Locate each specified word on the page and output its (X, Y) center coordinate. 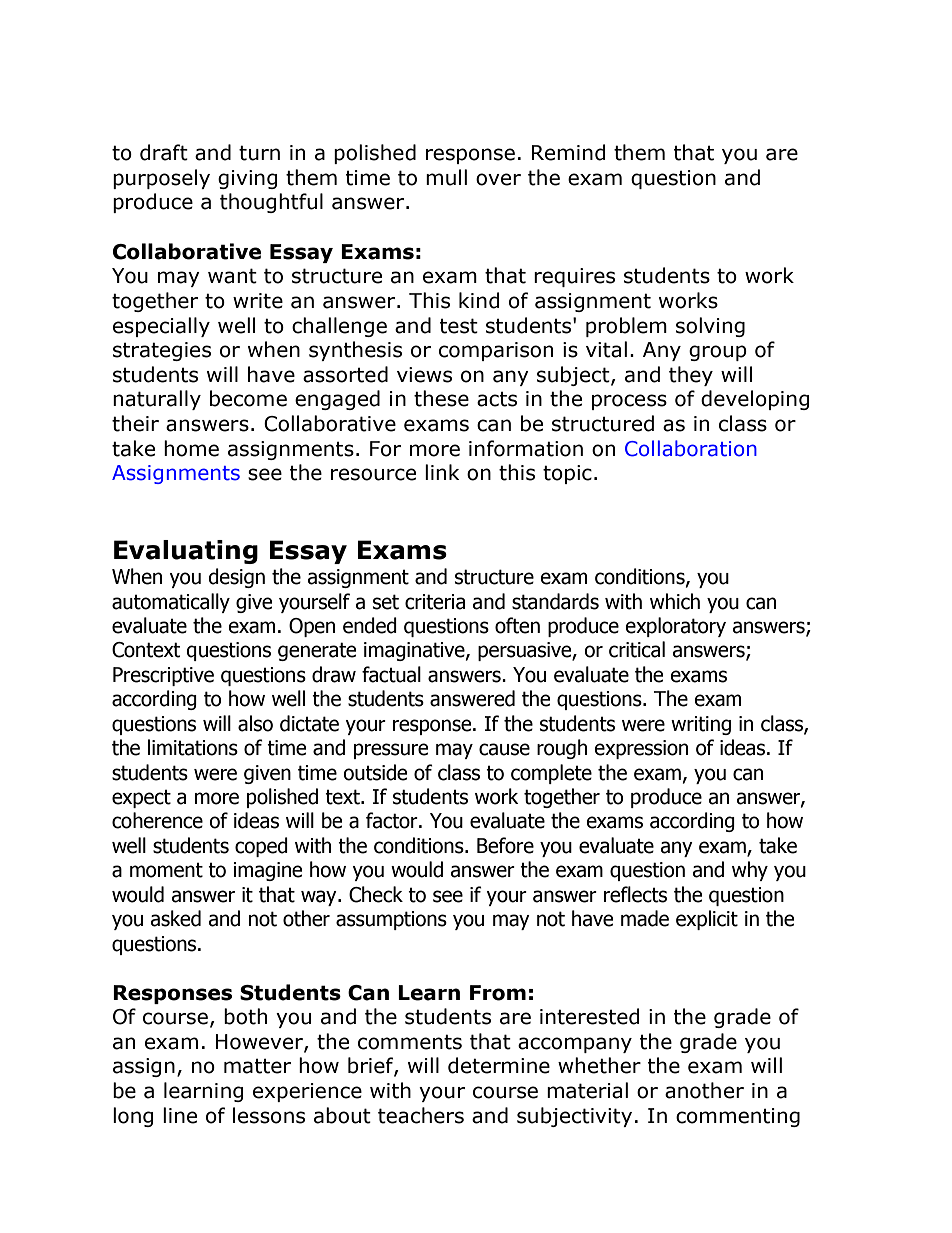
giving (248, 179)
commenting (738, 1117)
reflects (635, 894)
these (441, 398)
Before (505, 845)
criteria (435, 602)
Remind (569, 152)
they (691, 376)
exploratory (675, 627)
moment (166, 870)
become (248, 398)
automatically (171, 603)
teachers (421, 1115)
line (180, 1115)
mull (446, 177)
